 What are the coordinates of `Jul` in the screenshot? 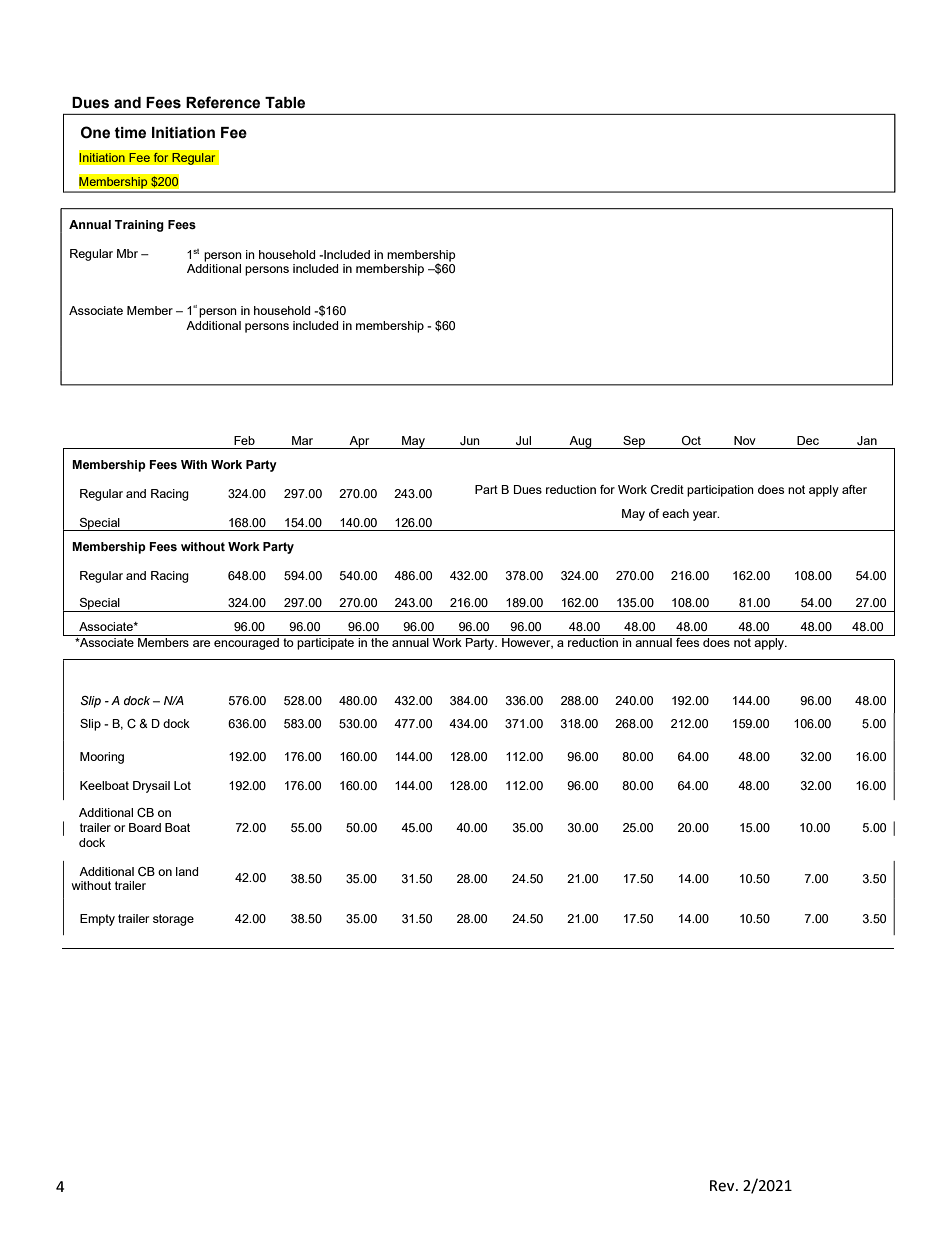 It's located at (523, 440).
